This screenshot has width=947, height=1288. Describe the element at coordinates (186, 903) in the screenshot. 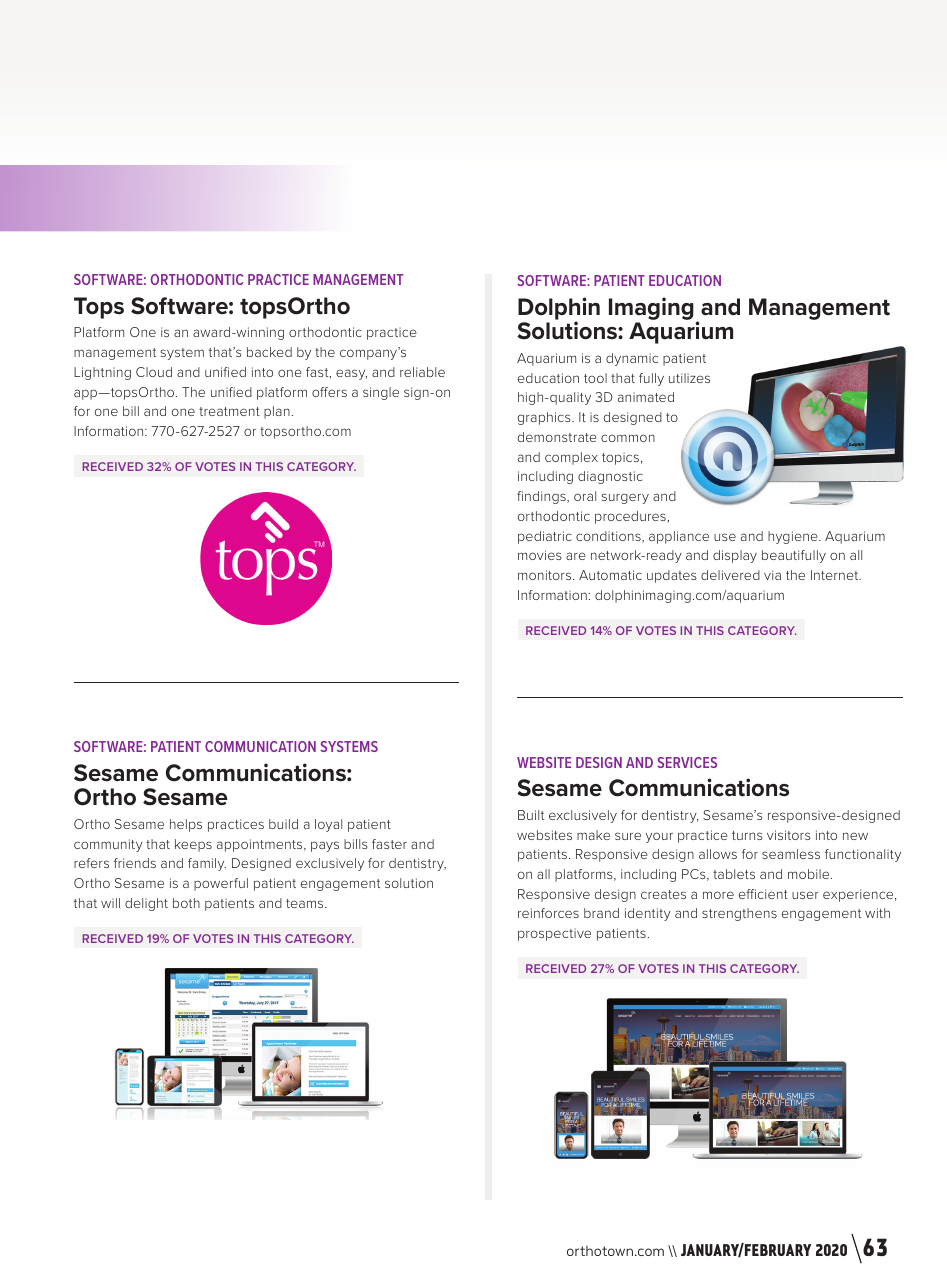

I see `both` at that location.
